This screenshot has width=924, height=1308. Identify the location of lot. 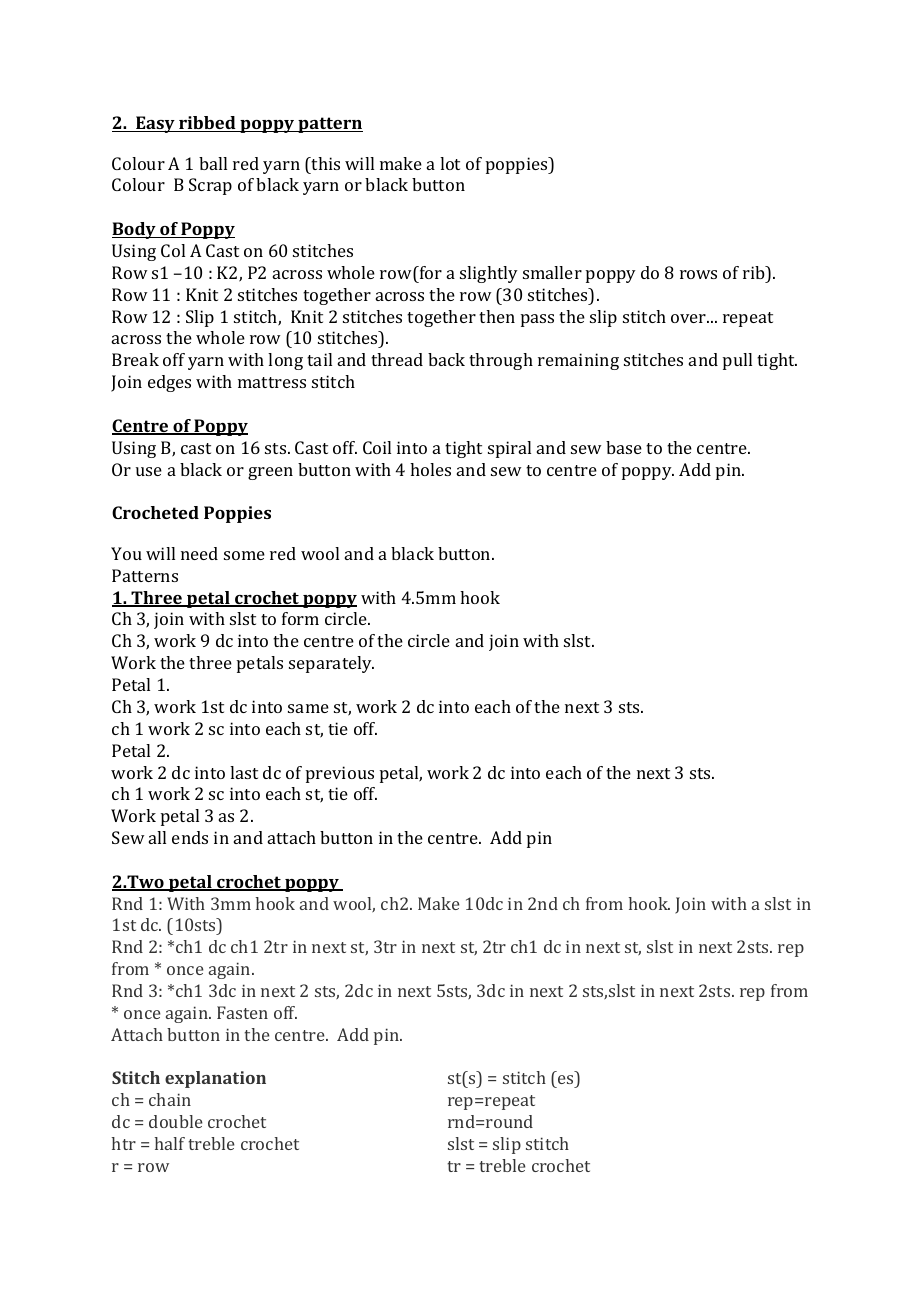
(450, 163).
